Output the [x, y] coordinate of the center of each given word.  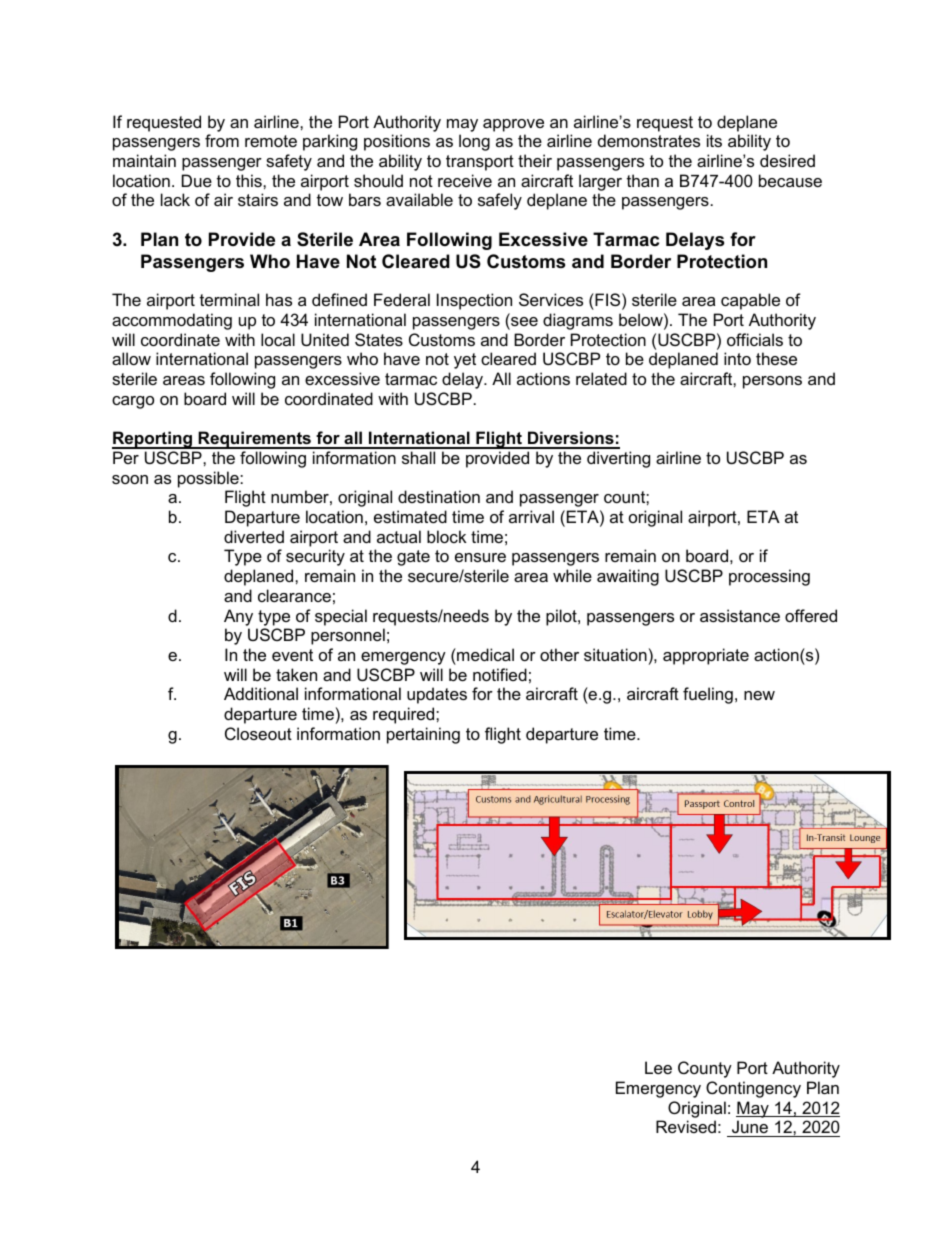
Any [238, 617]
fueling [708, 695]
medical [484, 654]
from [222, 140]
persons [772, 382]
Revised [686, 1126]
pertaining [423, 735]
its [714, 140]
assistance [740, 615]
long [474, 142]
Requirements [254, 440]
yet [465, 361]
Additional [261, 693]
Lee [658, 1067]
